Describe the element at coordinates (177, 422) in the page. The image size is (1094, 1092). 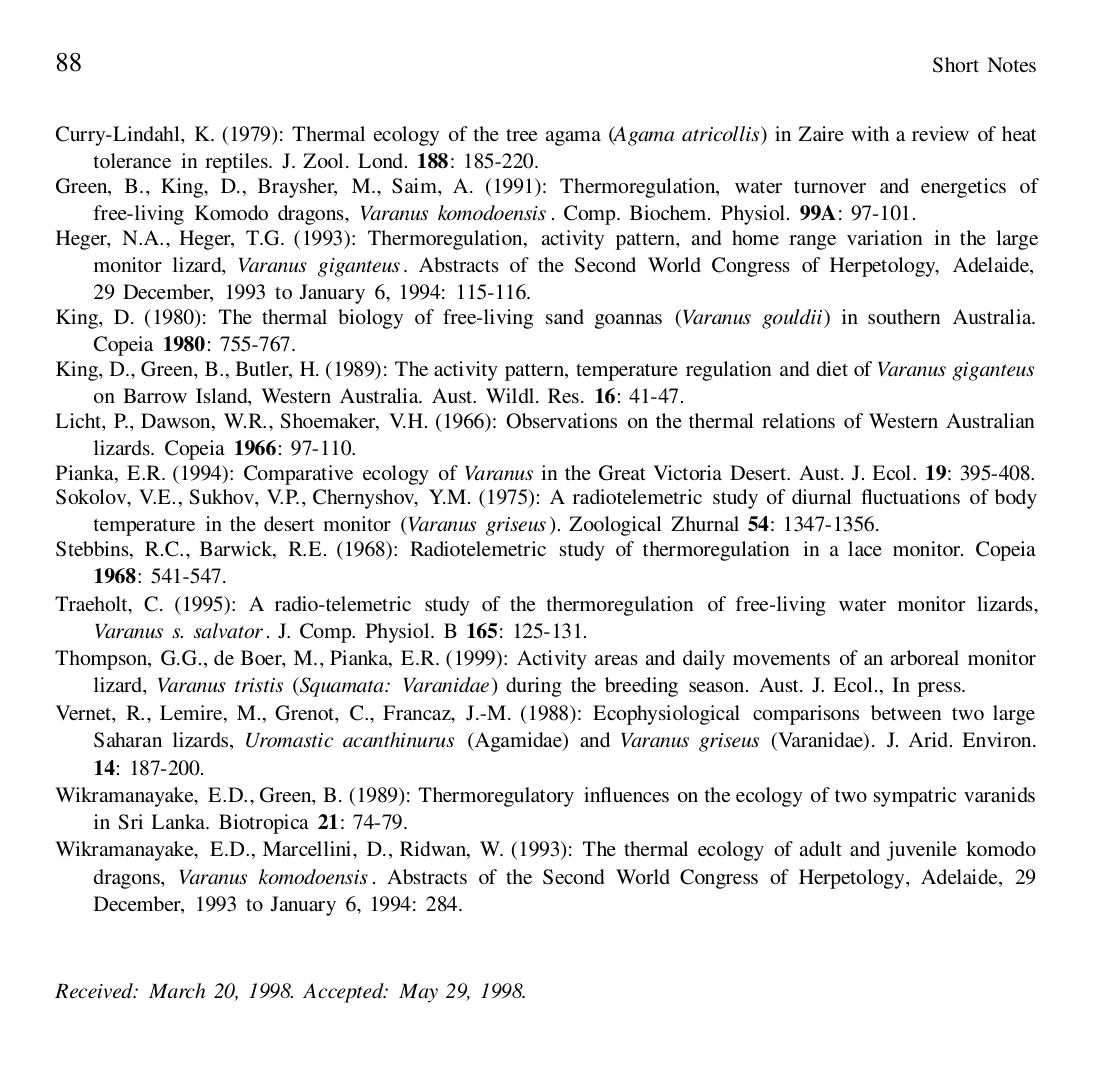
I see `Dawson` at that location.
